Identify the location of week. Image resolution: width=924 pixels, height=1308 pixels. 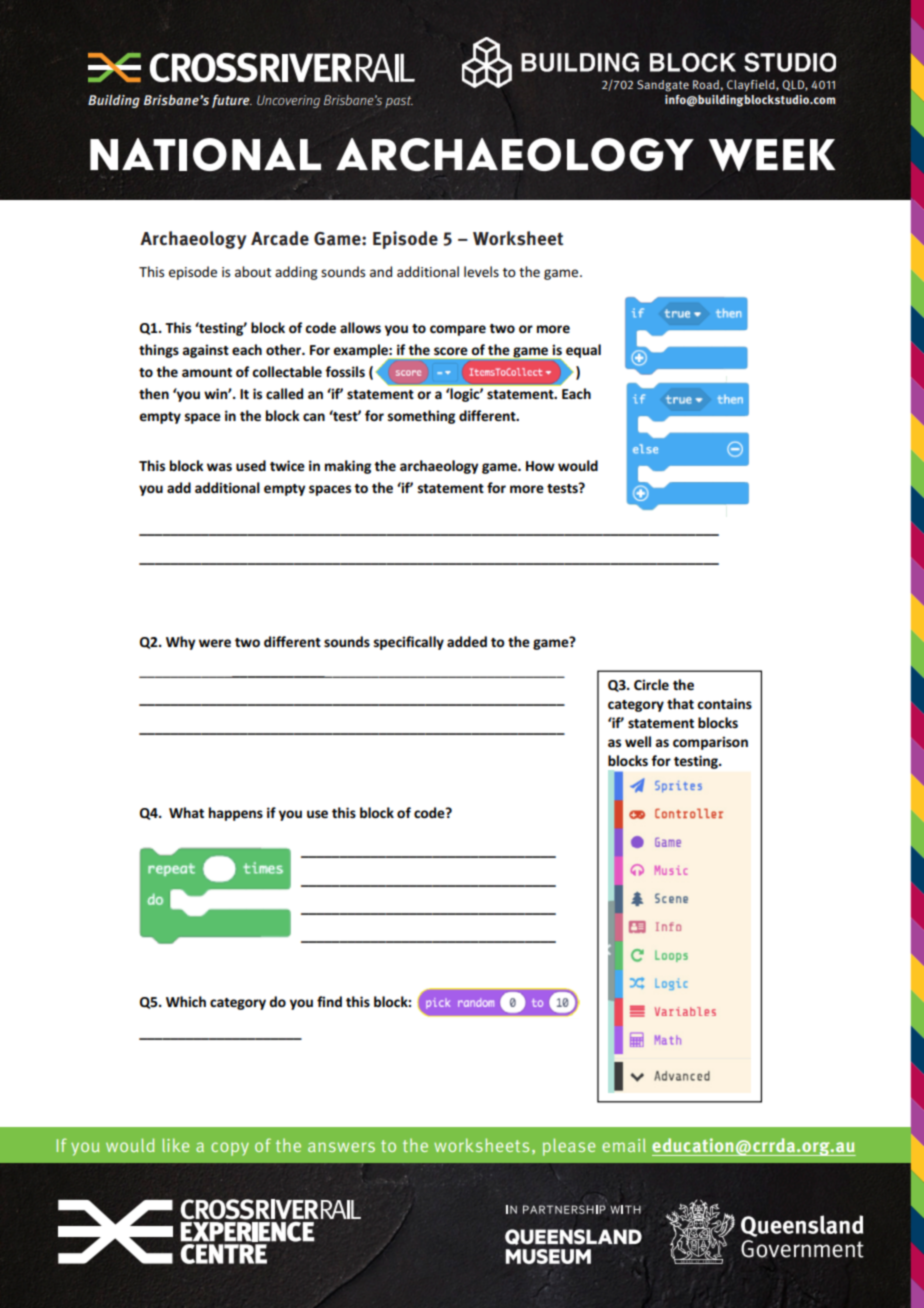
(772, 155).
